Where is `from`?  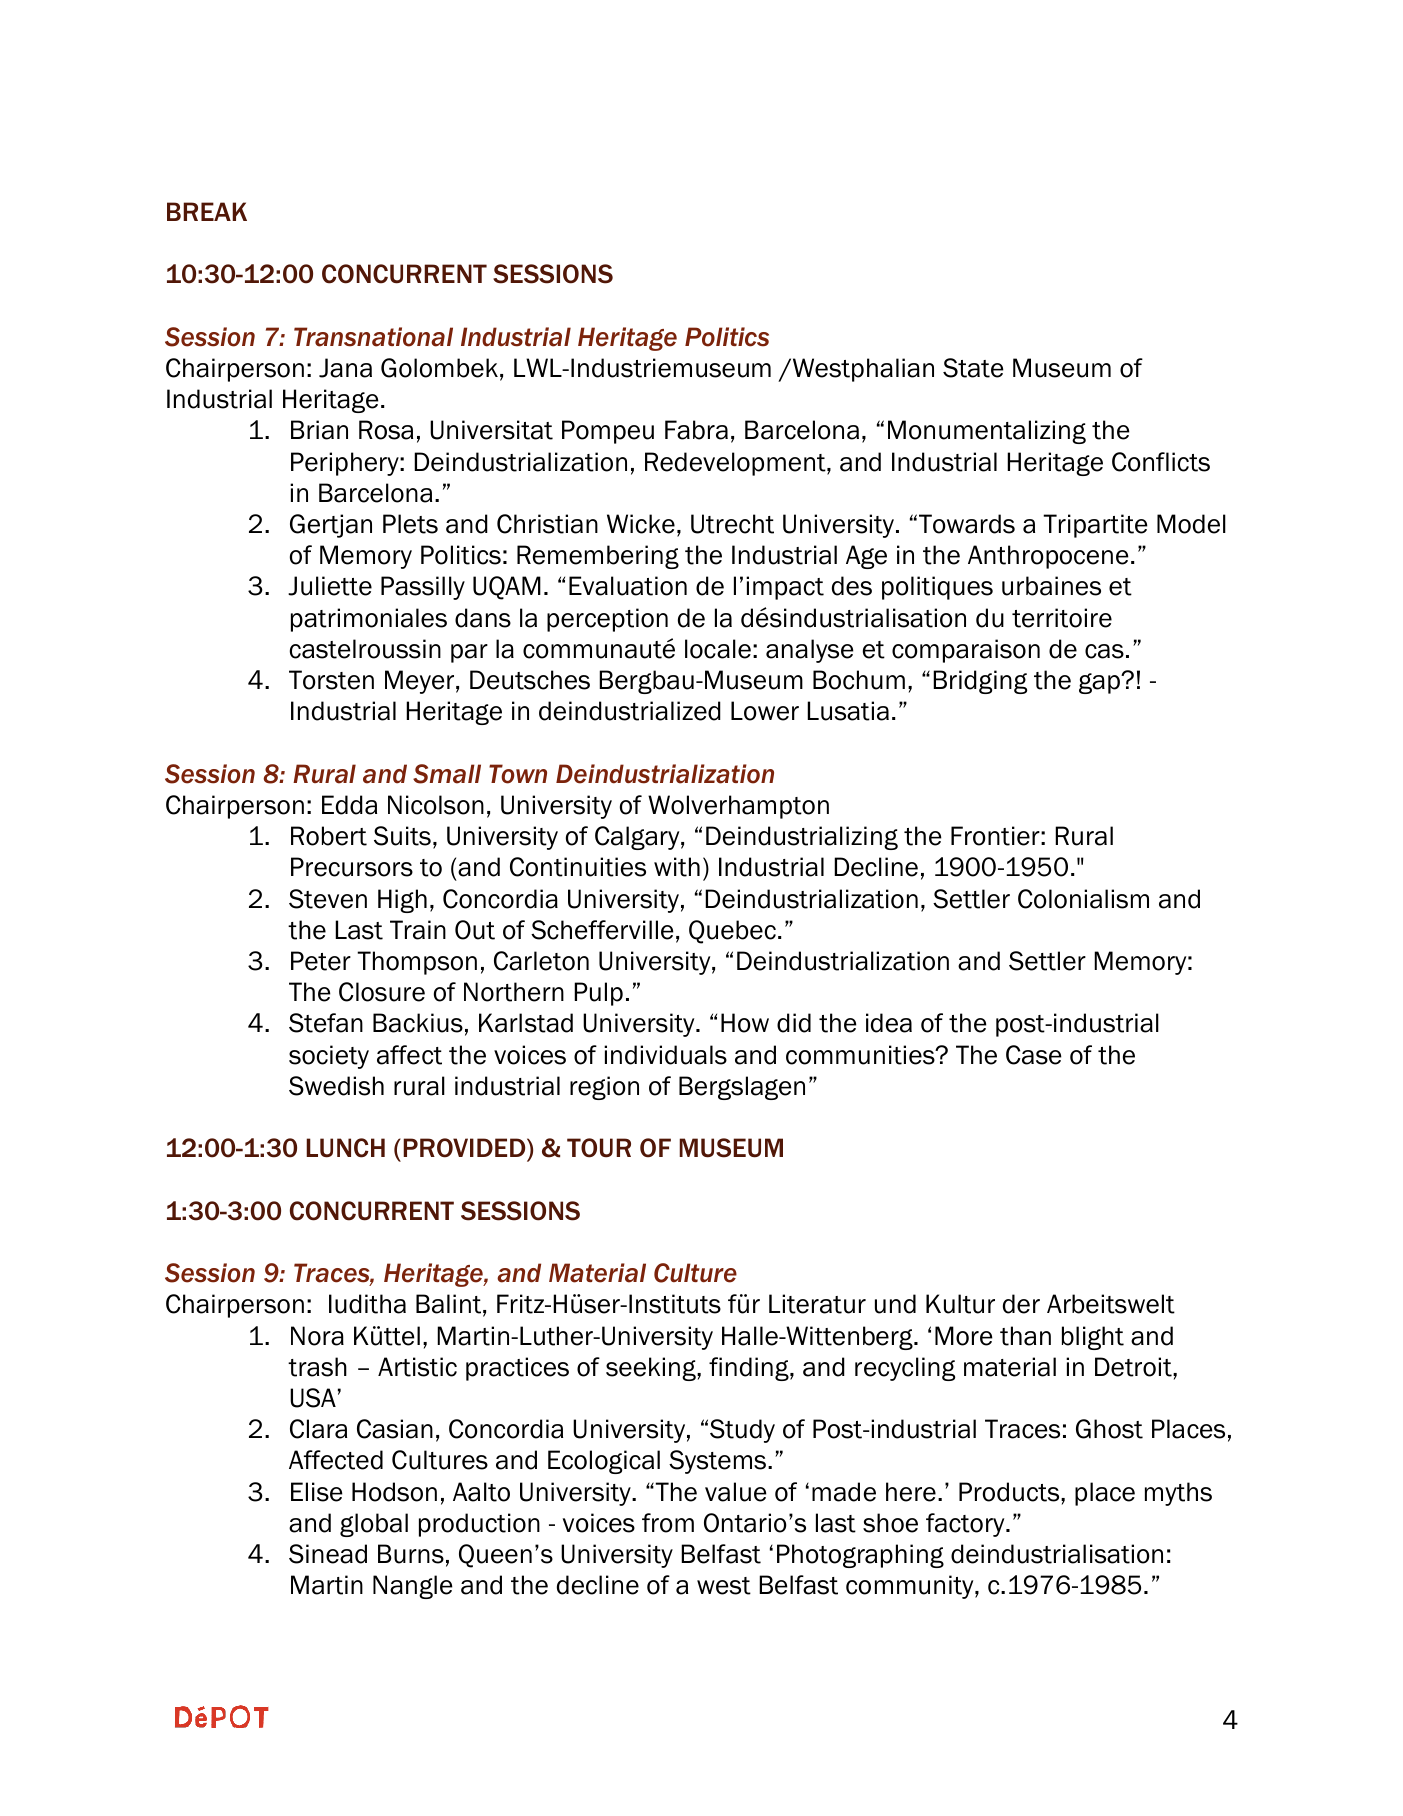
from is located at coordinates (668, 1523).
